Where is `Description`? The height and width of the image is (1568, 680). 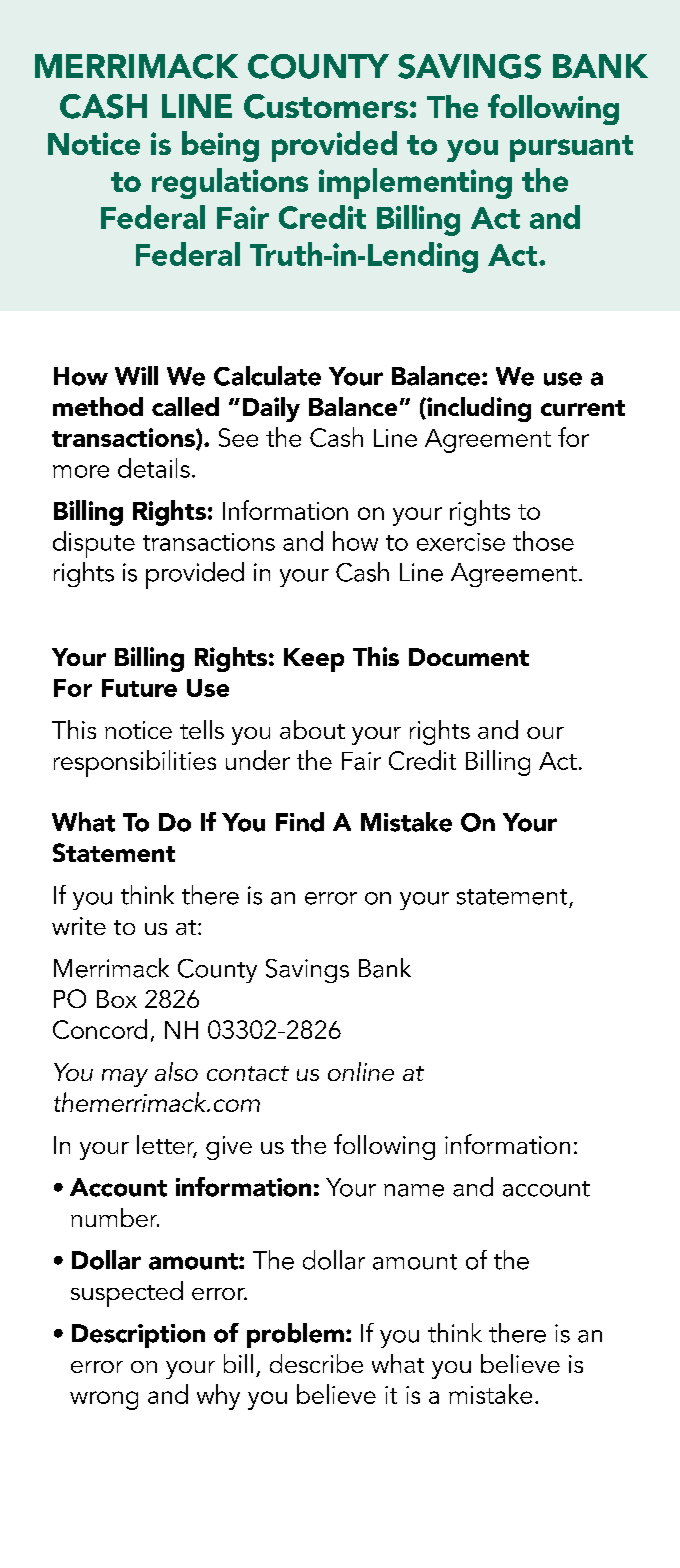
Description is located at coordinates (138, 1336).
